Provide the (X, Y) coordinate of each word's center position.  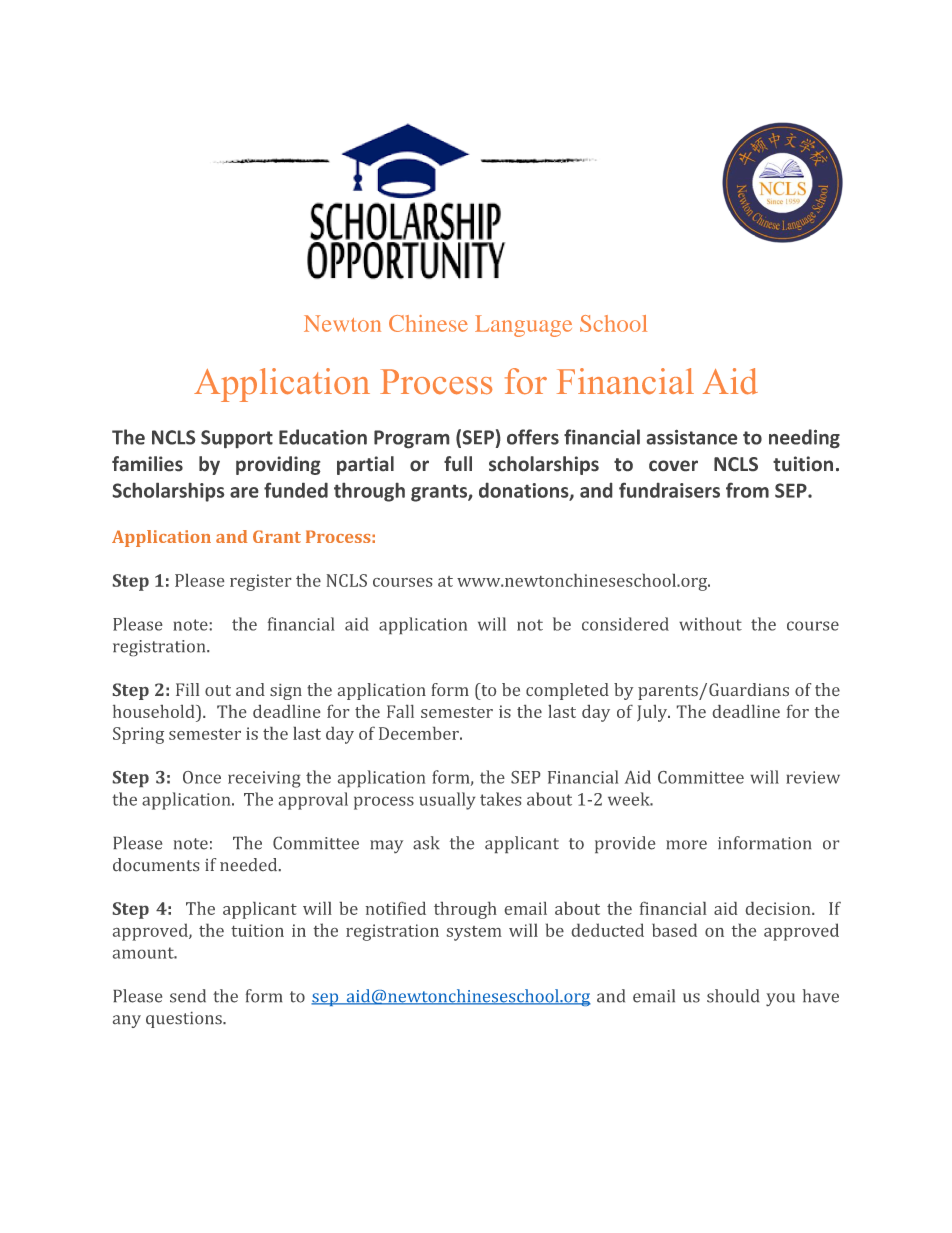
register (260, 582)
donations (525, 491)
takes (500, 799)
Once (202, 777)
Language (523, 326)
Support (237, 439)
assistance (692, 437)
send (188, 996)
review (813, 777)
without (710, 624)
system (474, 933)
